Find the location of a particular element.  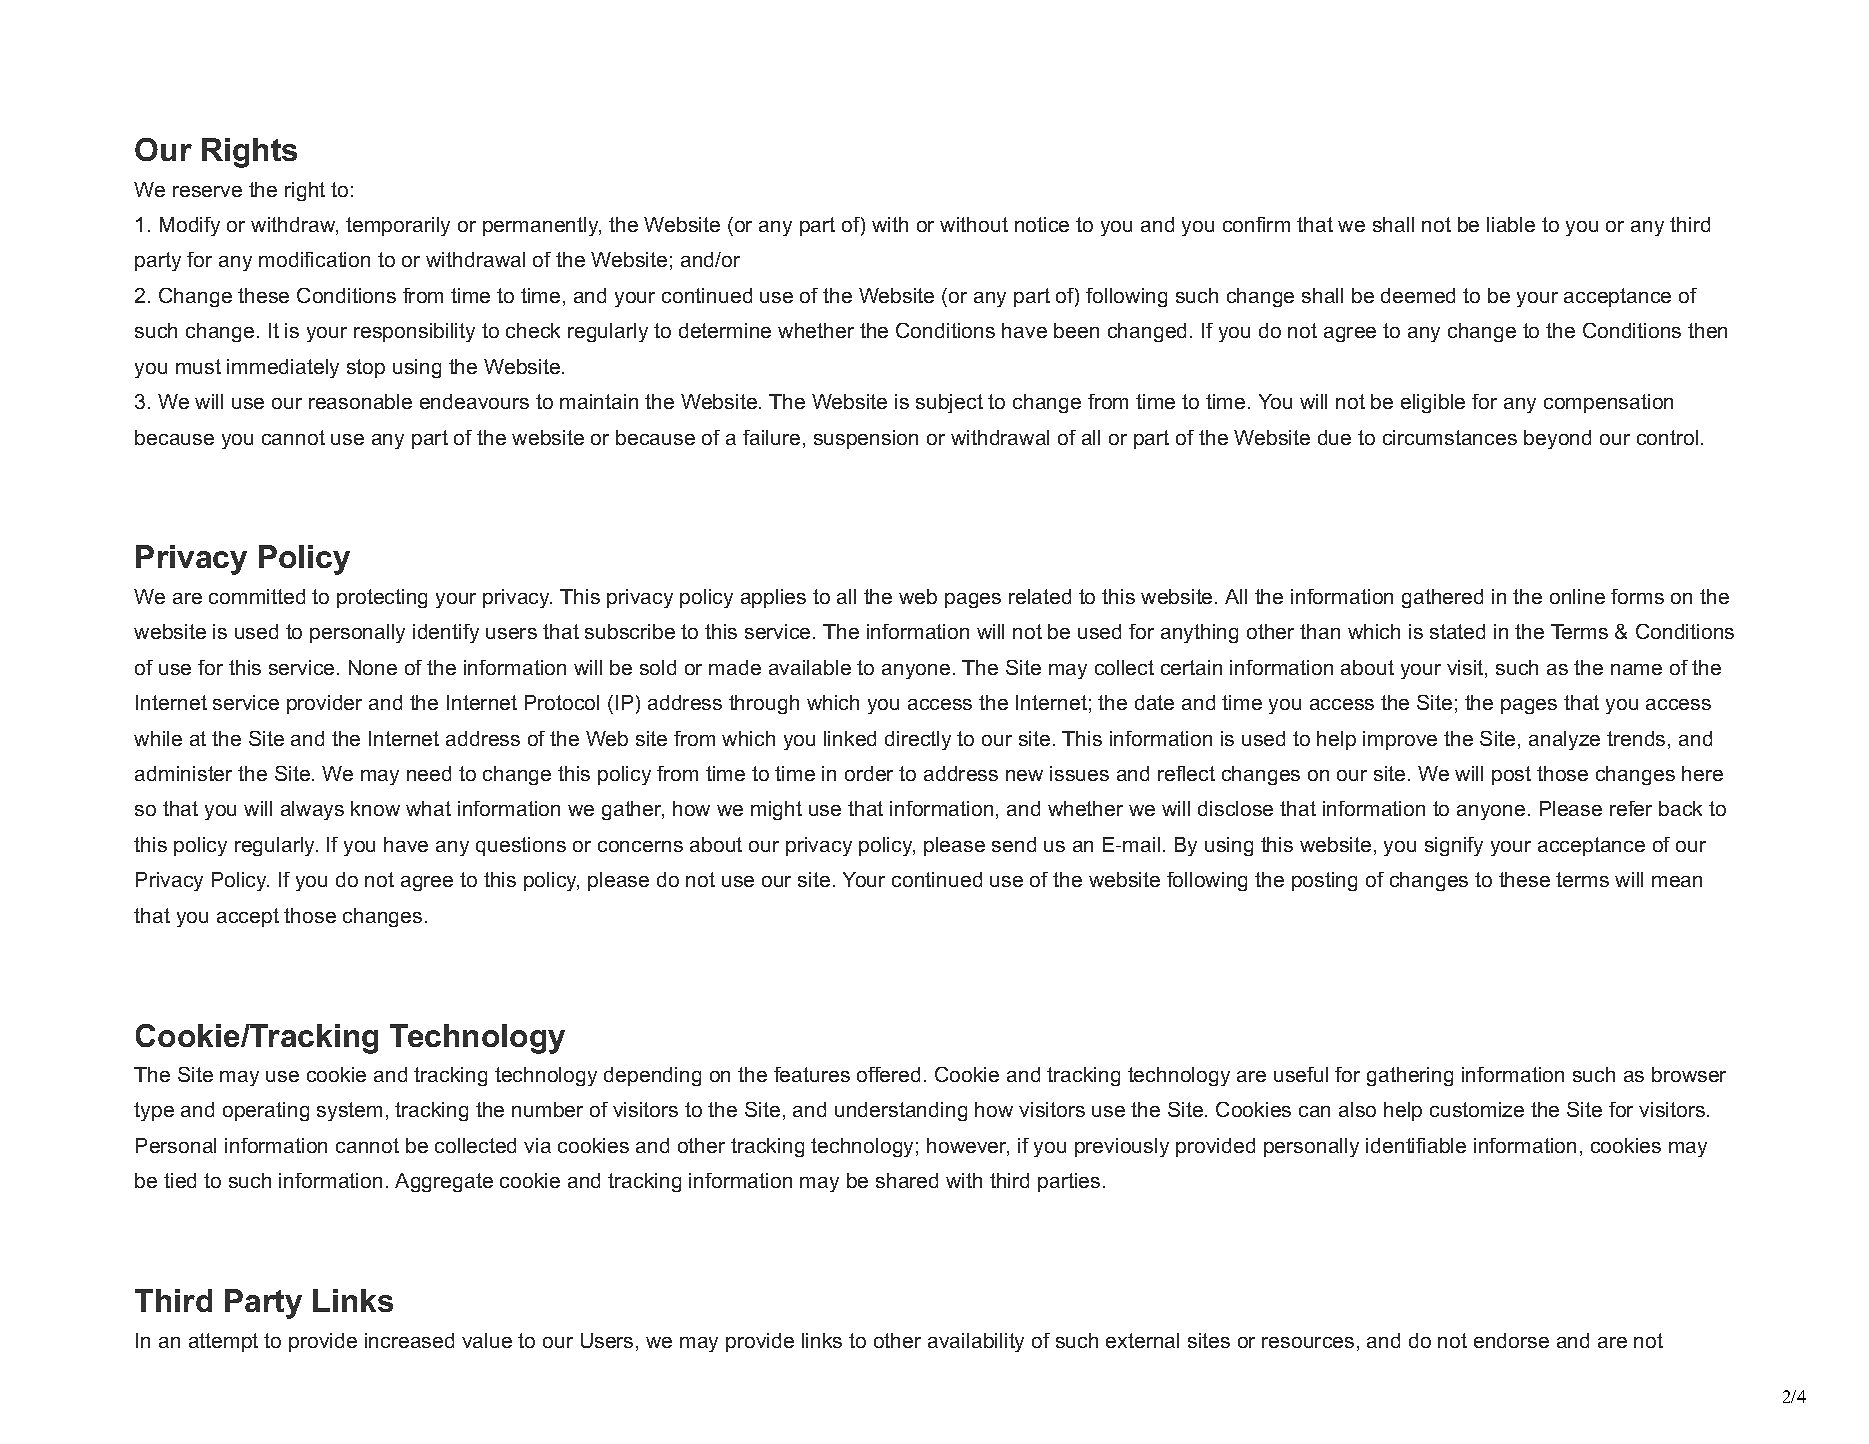

increased is located at coordinates (409, 1340).
